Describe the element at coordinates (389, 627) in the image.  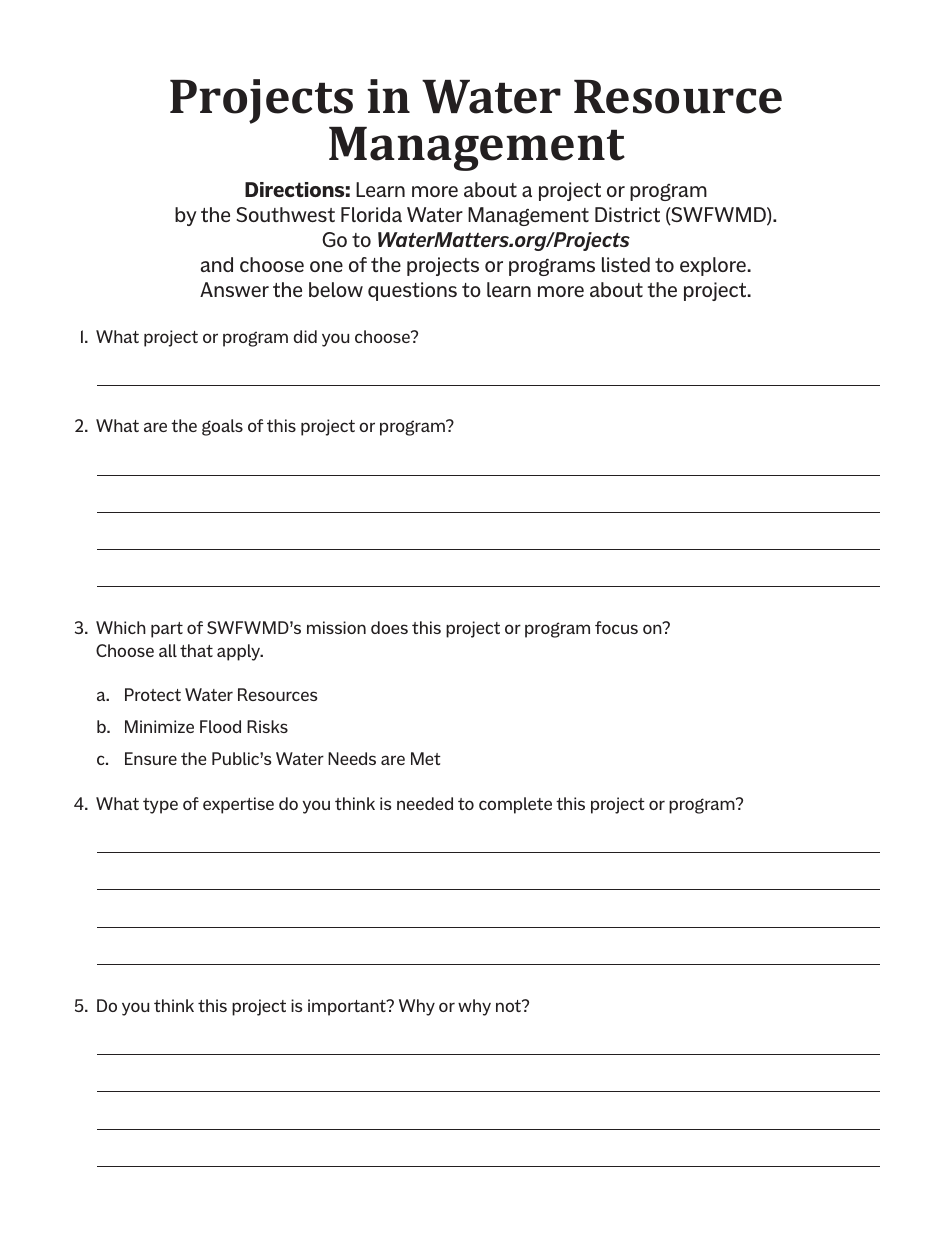
I see `does` at that location.
